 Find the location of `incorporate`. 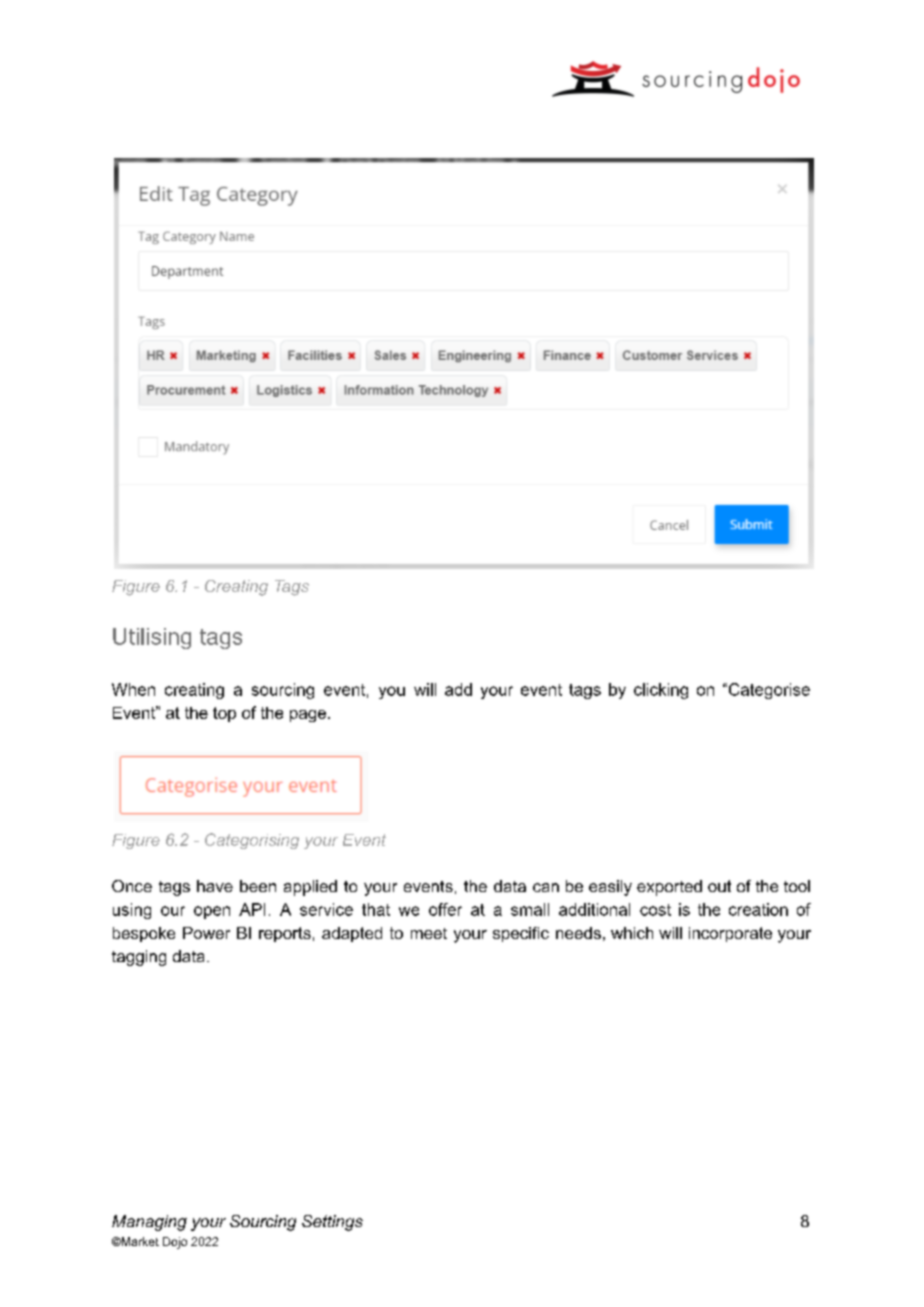

incorporate is located at coordinates (730, 934).
